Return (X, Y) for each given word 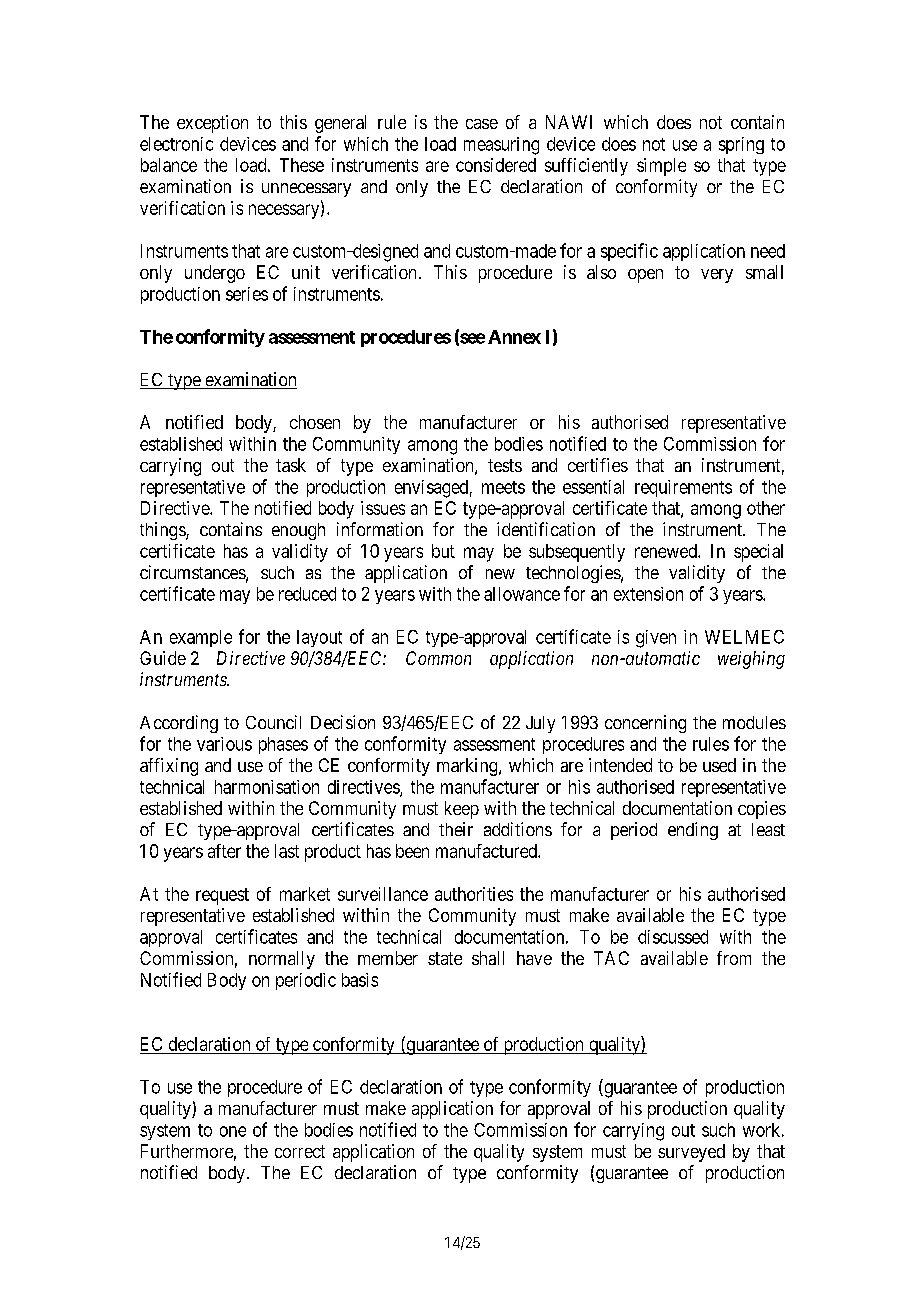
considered (496, 165)
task (291, 465)
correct (300, 1151)
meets (503, 487)
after (224, 851)
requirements (683, 488)
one (233, 1131)
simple (661, 167)
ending (693, 831)
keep (462, 810)
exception (212, 124)
